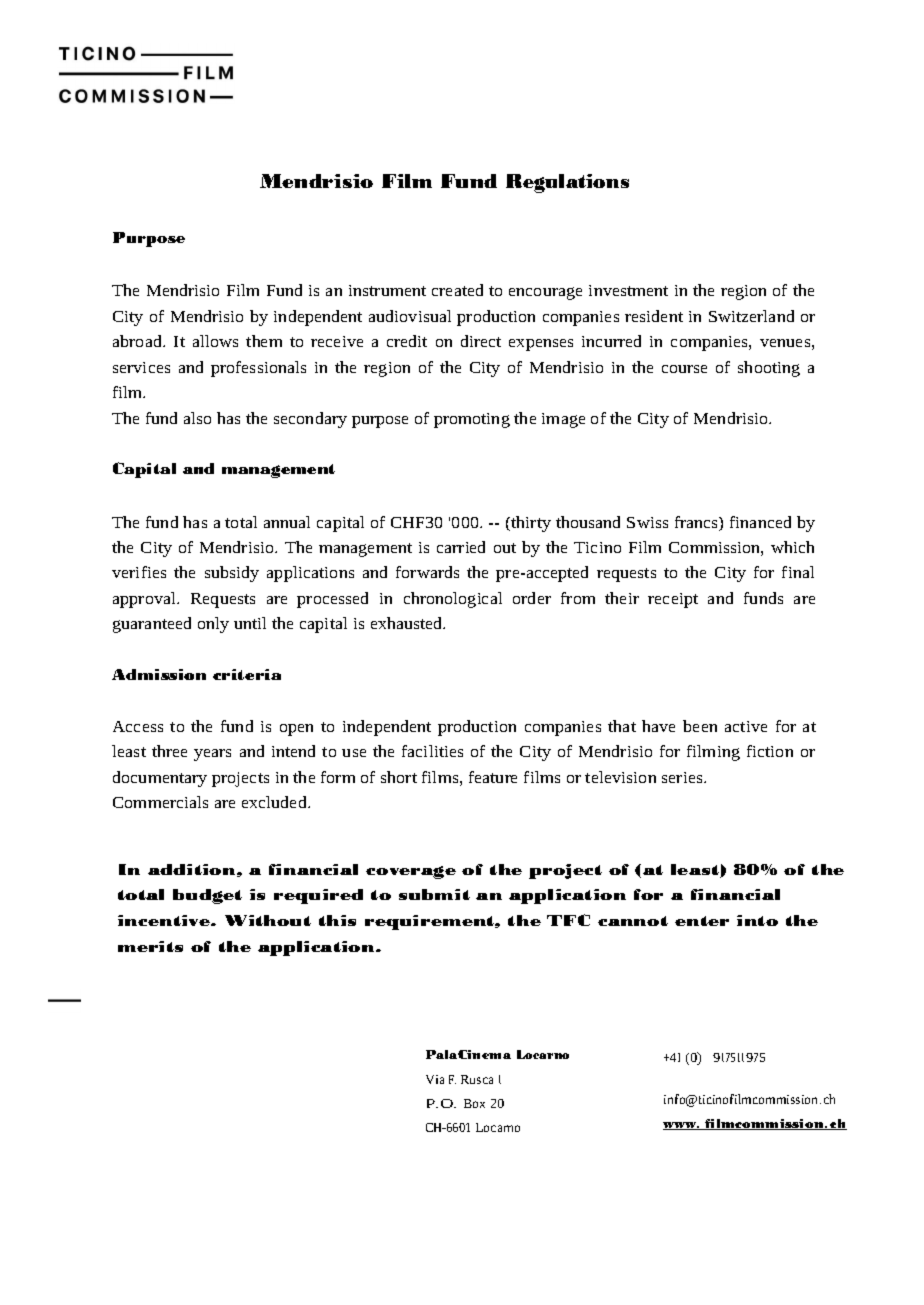 This page has height=1305, width=924. What do you see at coordinates (213, 625) in the page?
I see `only` at bounding box center [213, 625].
